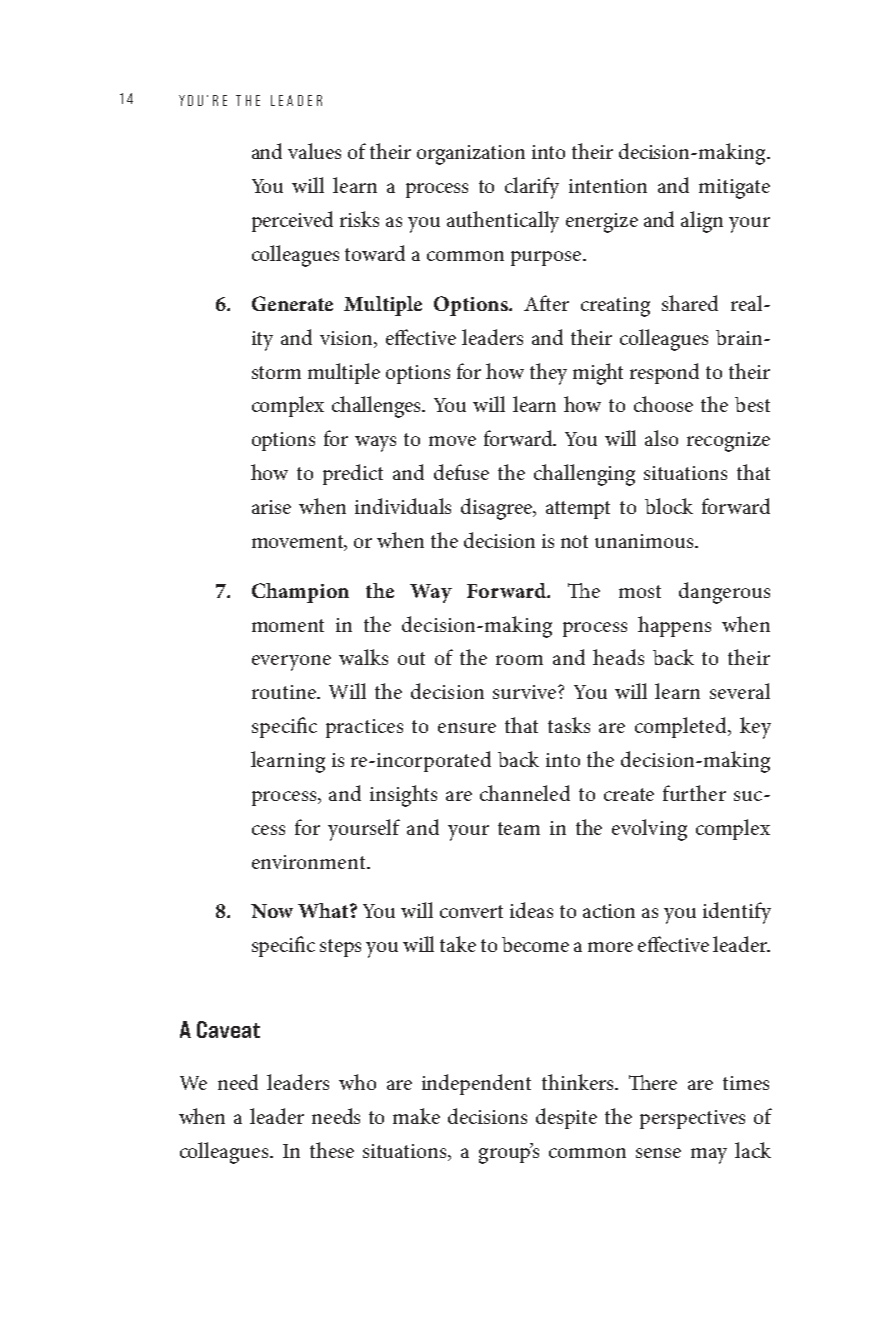 This image has width=896, height=1327. What do you see at coordinates (353, 474) in the image?
I see `predict` at bounding box center [353, 474].
